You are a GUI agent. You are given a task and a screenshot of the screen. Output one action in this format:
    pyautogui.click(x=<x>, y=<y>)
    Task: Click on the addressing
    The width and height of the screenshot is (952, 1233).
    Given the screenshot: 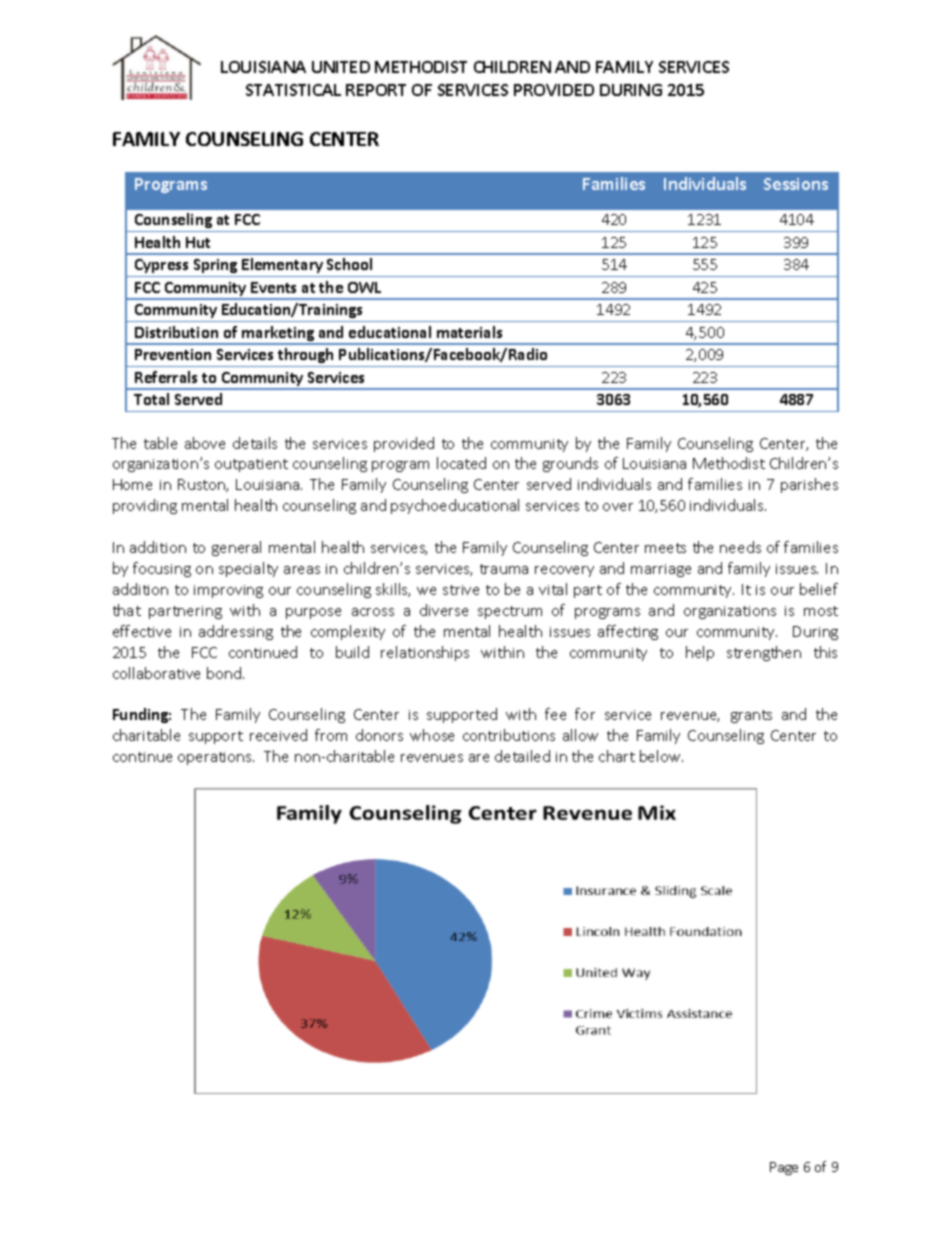 What is the action you would take?
    pyautogui.click(x=236, y=632)
